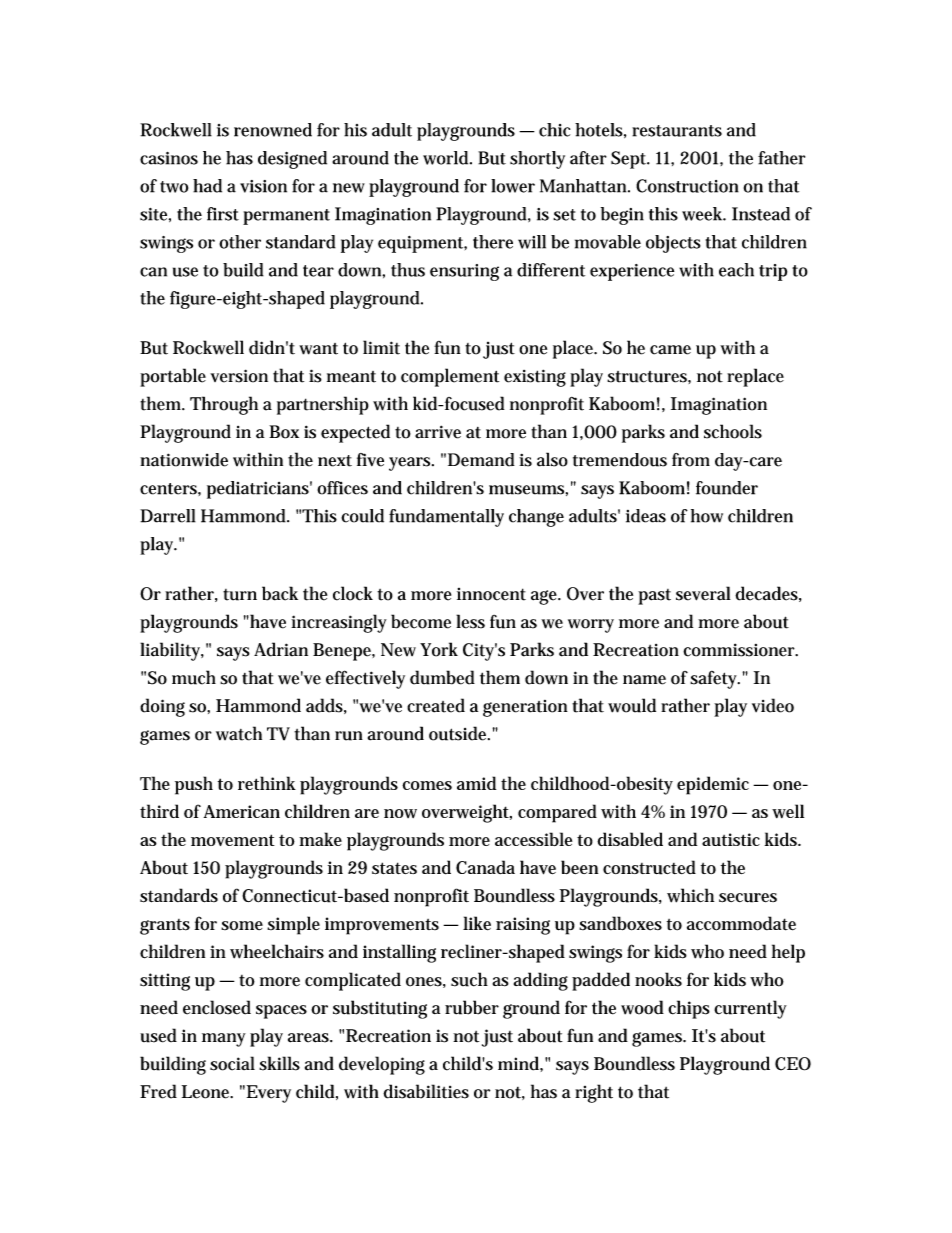 Image resolution: width=952 pixels, height=1233 pixels. I want to click on CEO, so click(793, 1064).
